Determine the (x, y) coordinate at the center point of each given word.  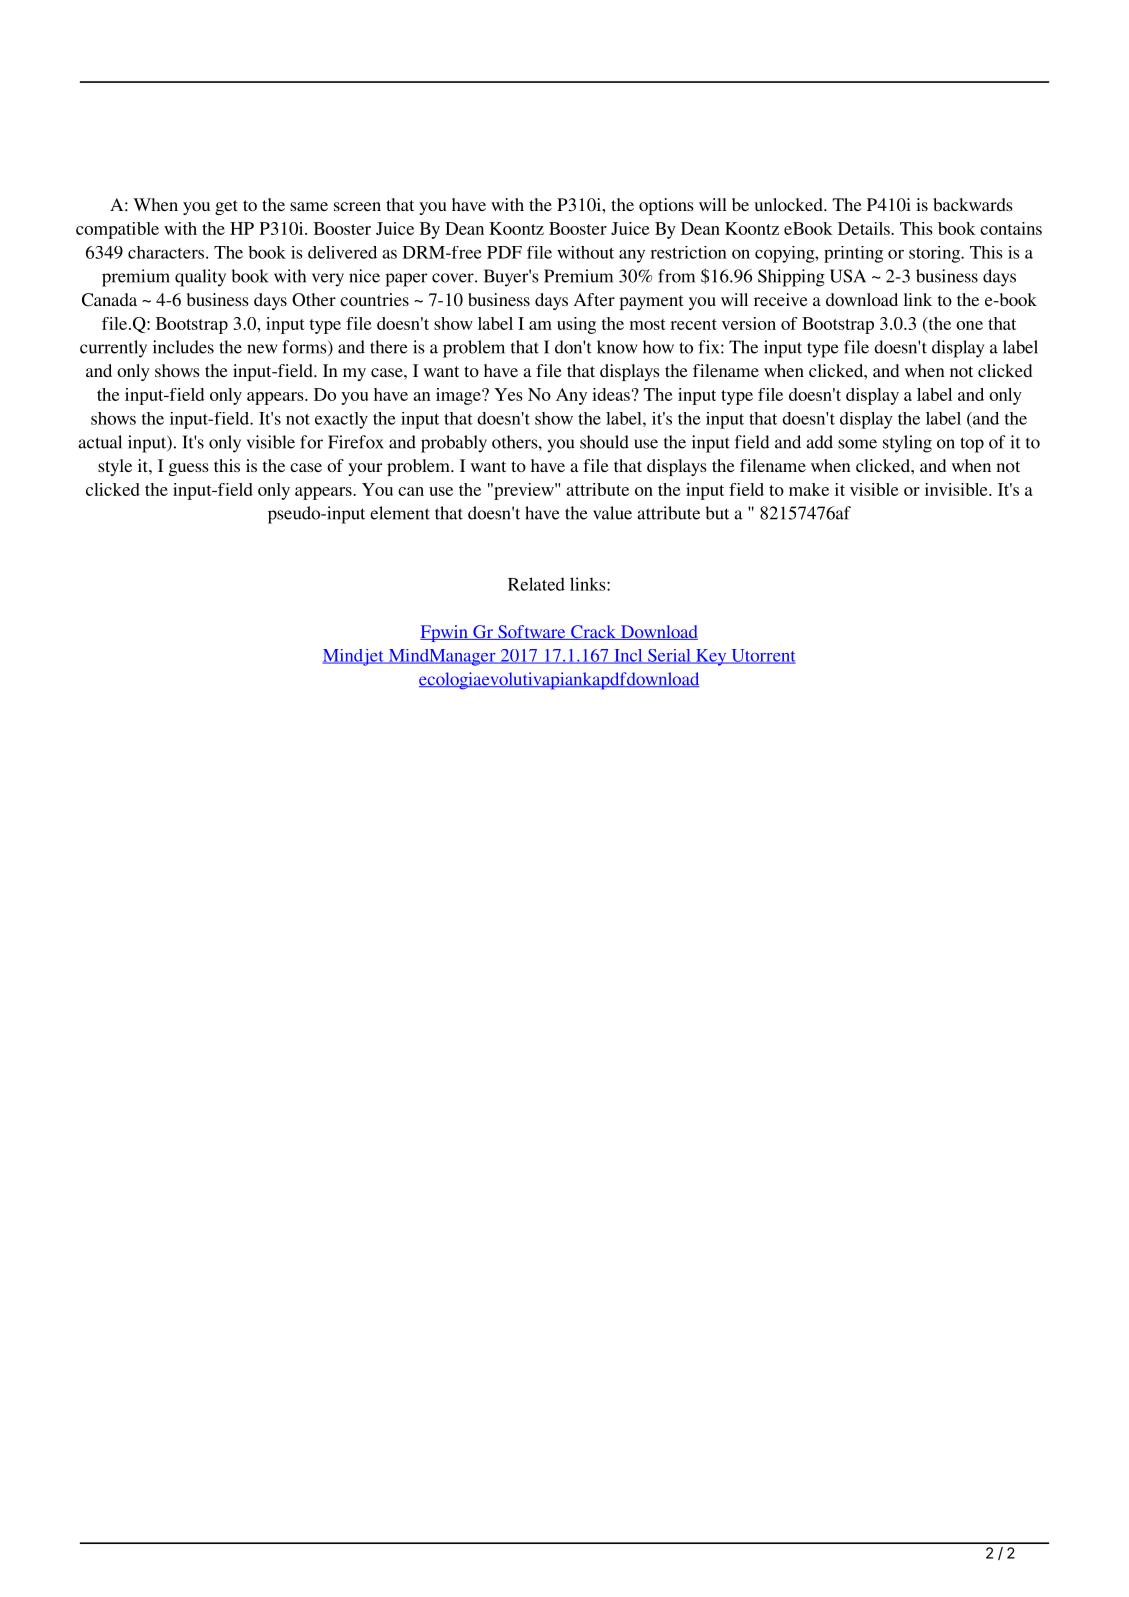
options (666, 206)
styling (907, 444)
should (604, 442)
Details (865, 228)
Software (532, 632)
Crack (593, 632)
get (226, 207)
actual (100, 442)
